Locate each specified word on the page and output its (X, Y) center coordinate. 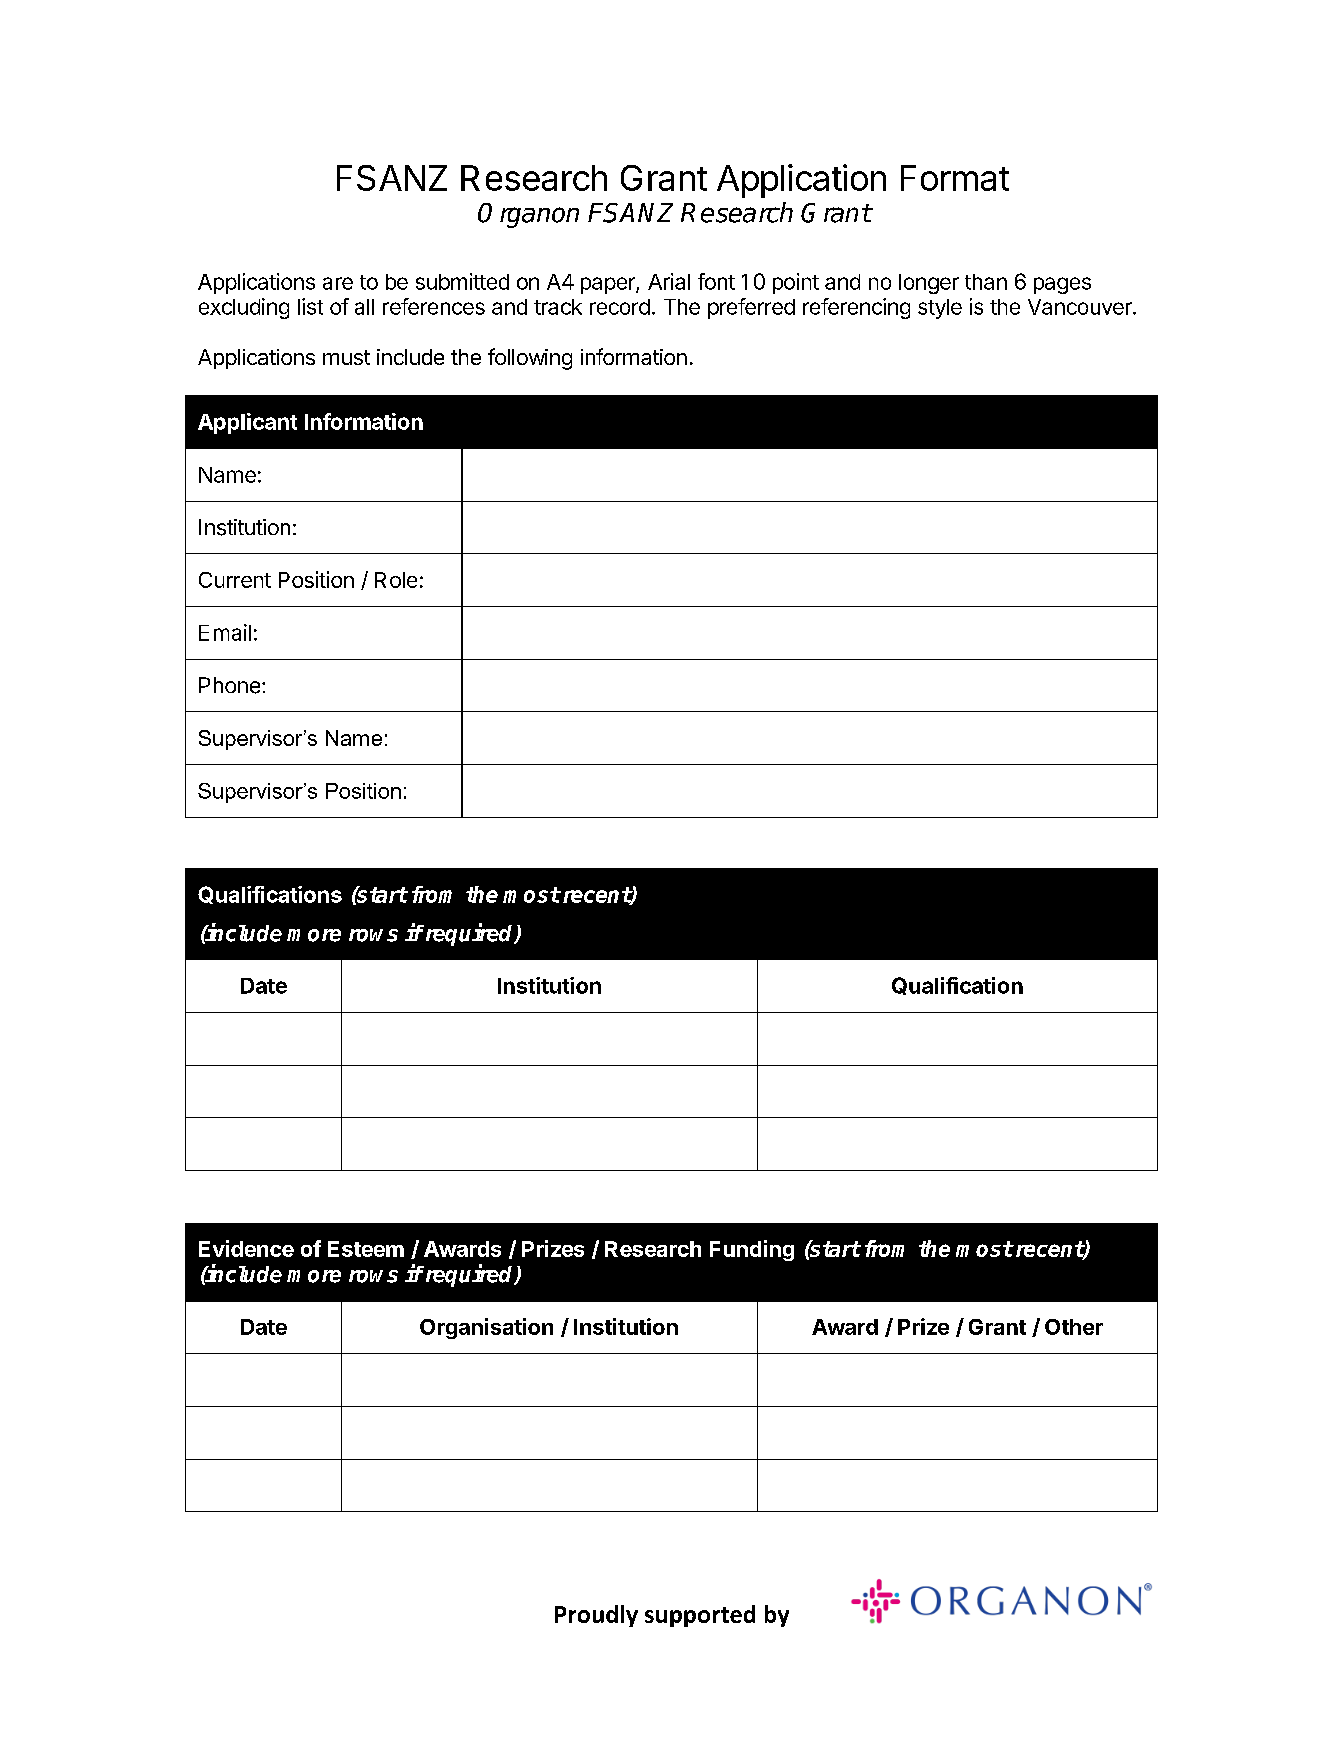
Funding (752, 1250)
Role (396, 580)
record (620, 307)
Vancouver (1081, 307)
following (530, 359)
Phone (229, 685)
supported (700, 1616)
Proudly (596, 1616)
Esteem (366, 1249)
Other (1074, 1327)
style (940, 309)
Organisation (486, 1328)
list (310, 306)
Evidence (246, 1248)
